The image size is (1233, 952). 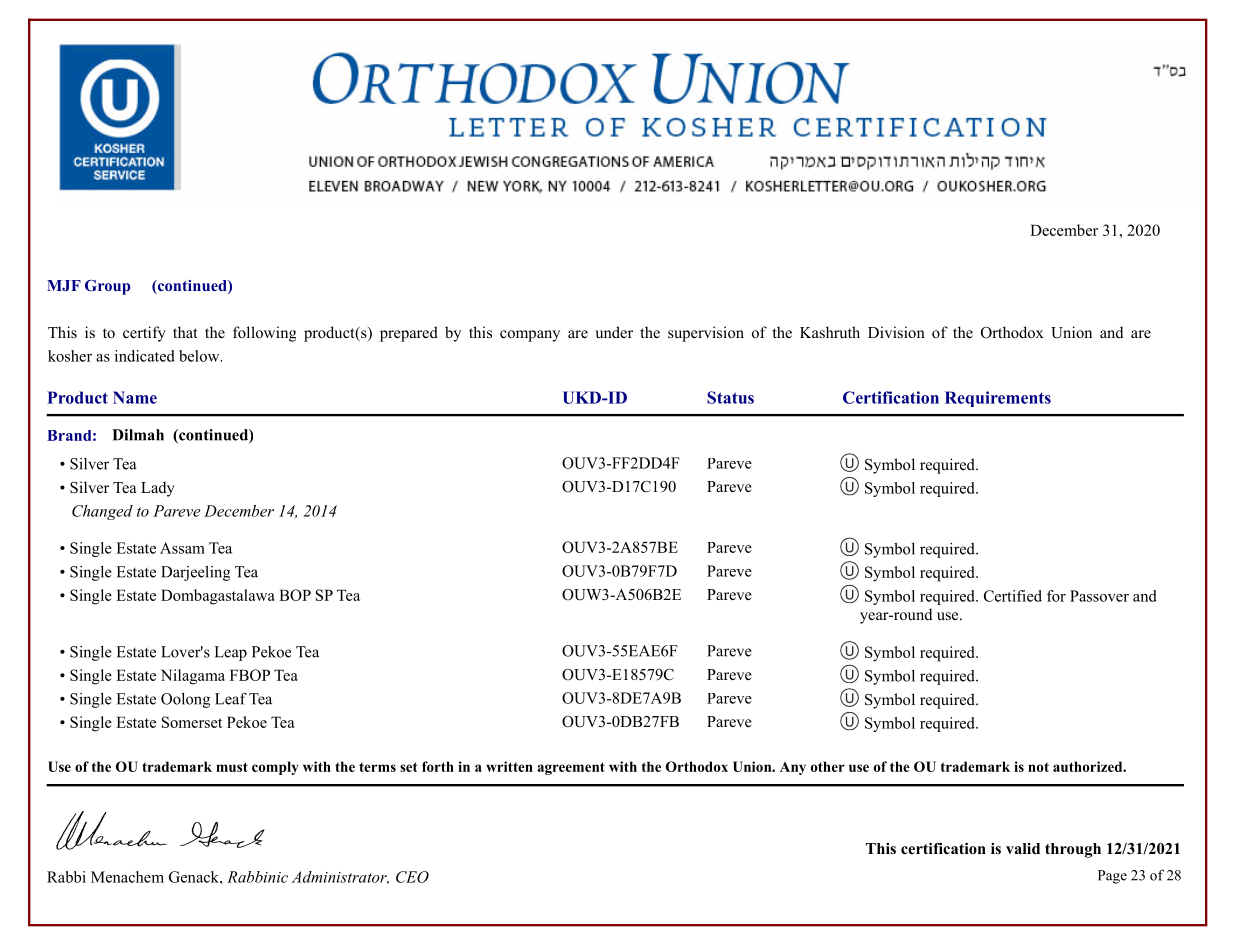 What do you see at coordinates (730, 397) in the screenshot?
I see `Status` at bounding box center [730, 397].
